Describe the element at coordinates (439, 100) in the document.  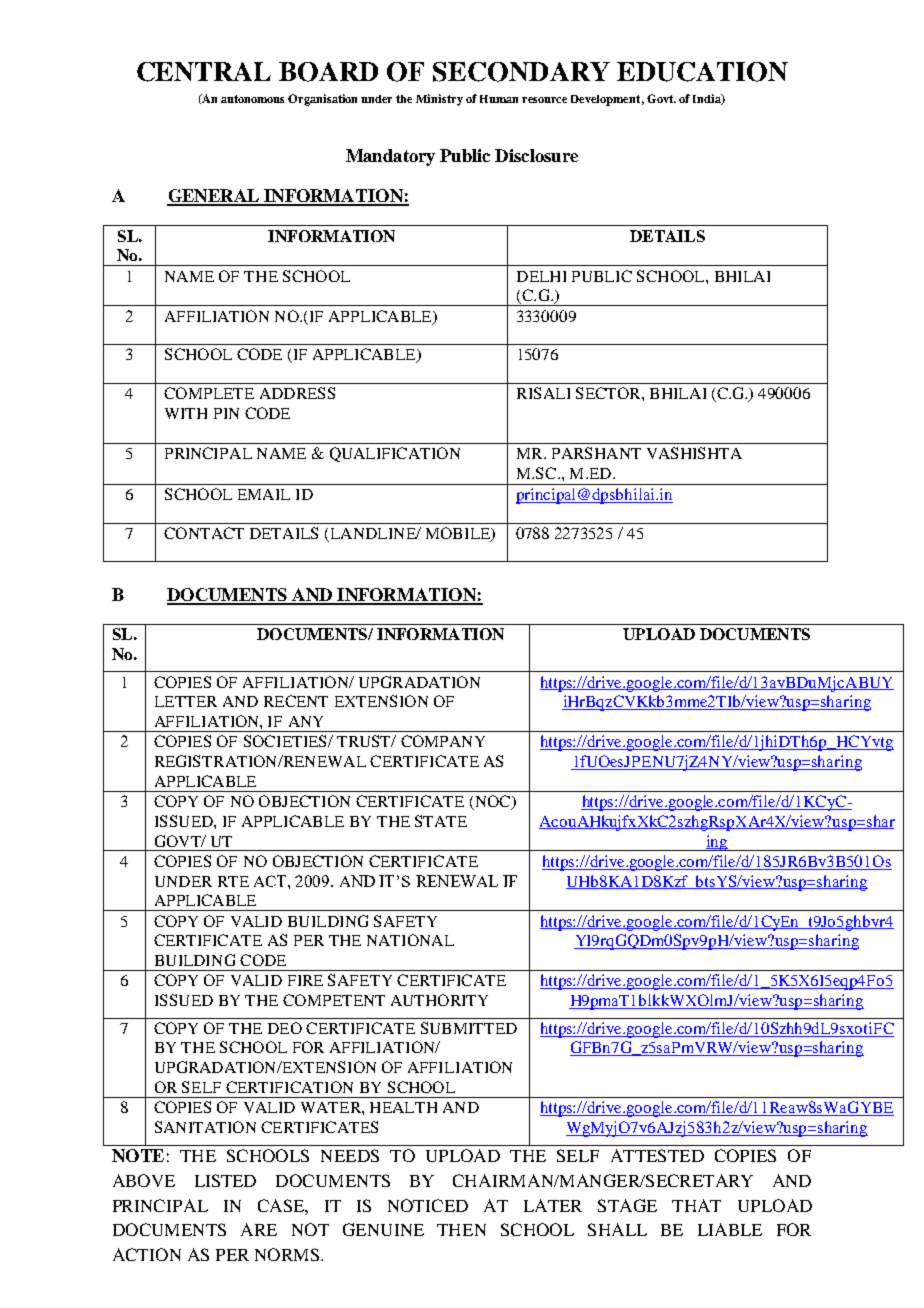
I see `Ministry` at that location.
